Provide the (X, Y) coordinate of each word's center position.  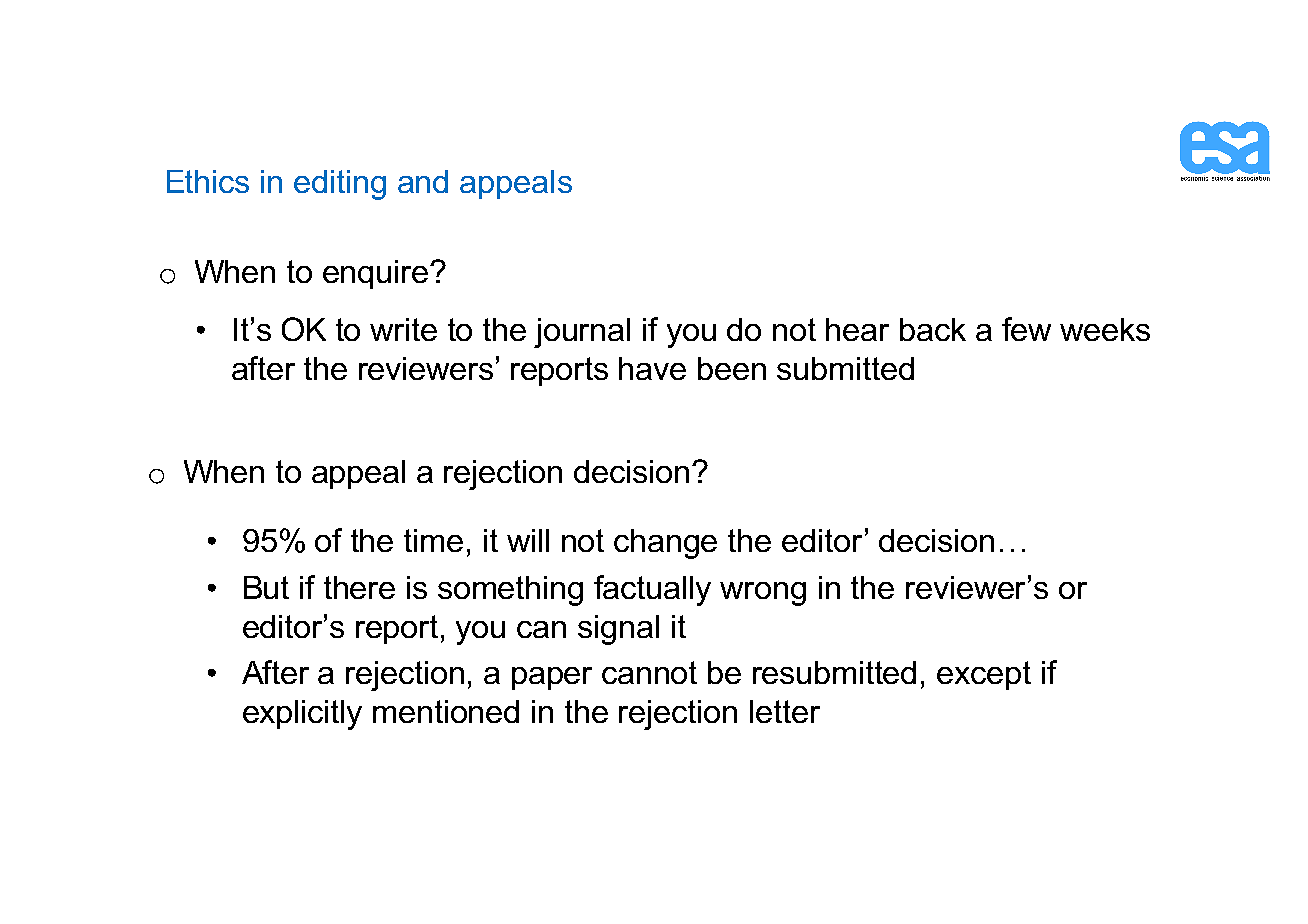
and (423, 181)
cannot (649, 672)
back (933, 329)
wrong (763, 594)
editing (340, 185)
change (665, 544)
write (403, 329)
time (433, 540)
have (652, 368)
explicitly (302, 715)
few (1026, 329)
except (984, 675)
